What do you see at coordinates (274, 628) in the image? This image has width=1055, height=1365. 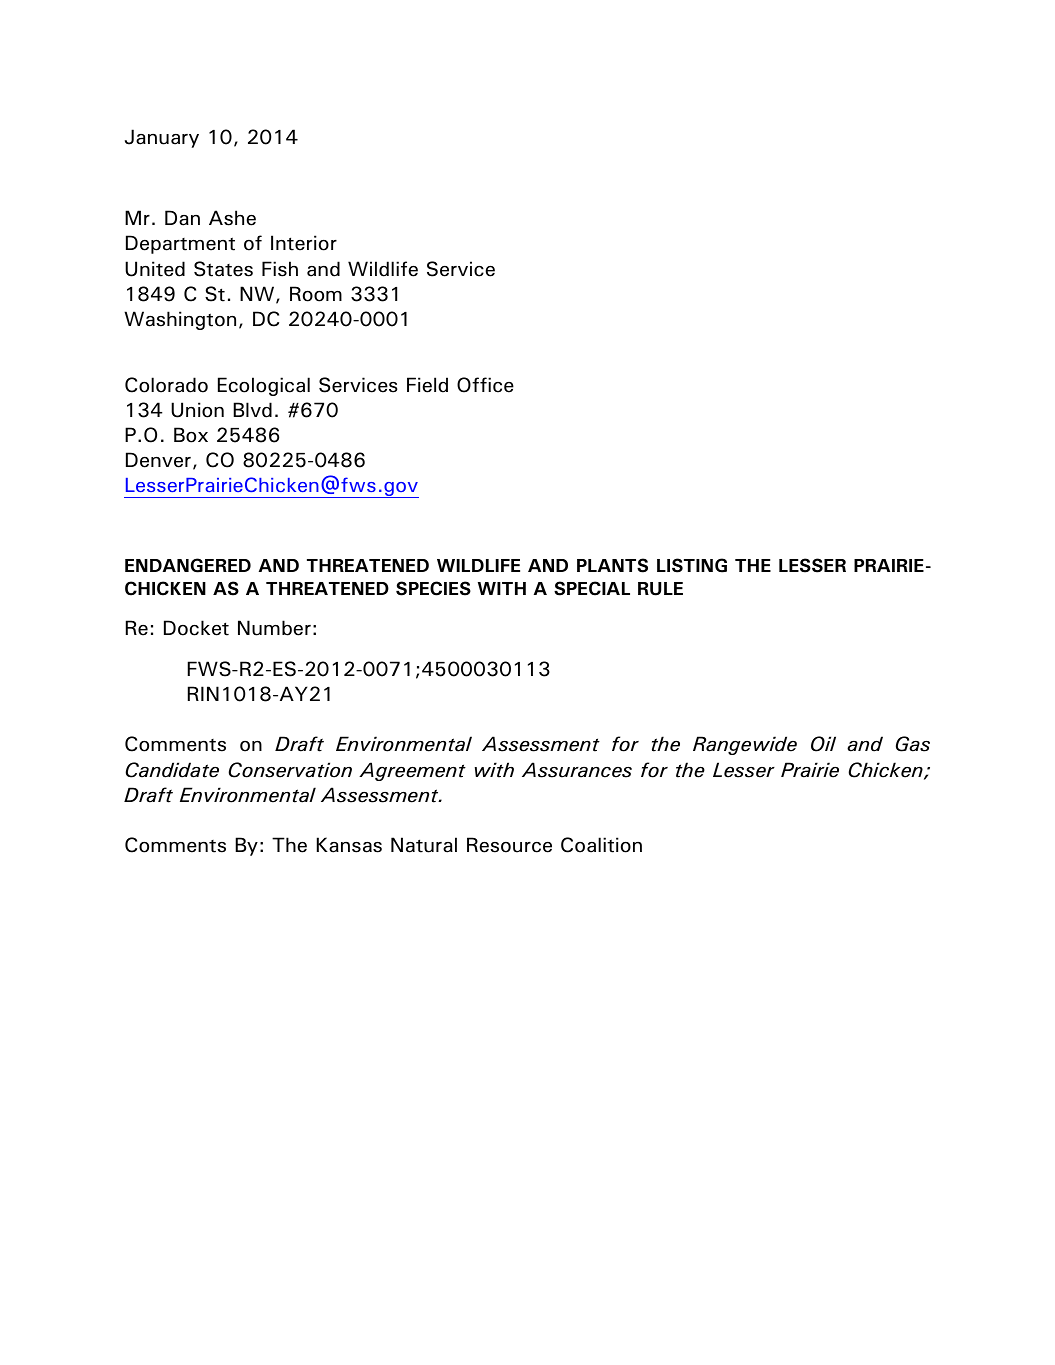 I see `Number` at bounding box center [274, 628].
